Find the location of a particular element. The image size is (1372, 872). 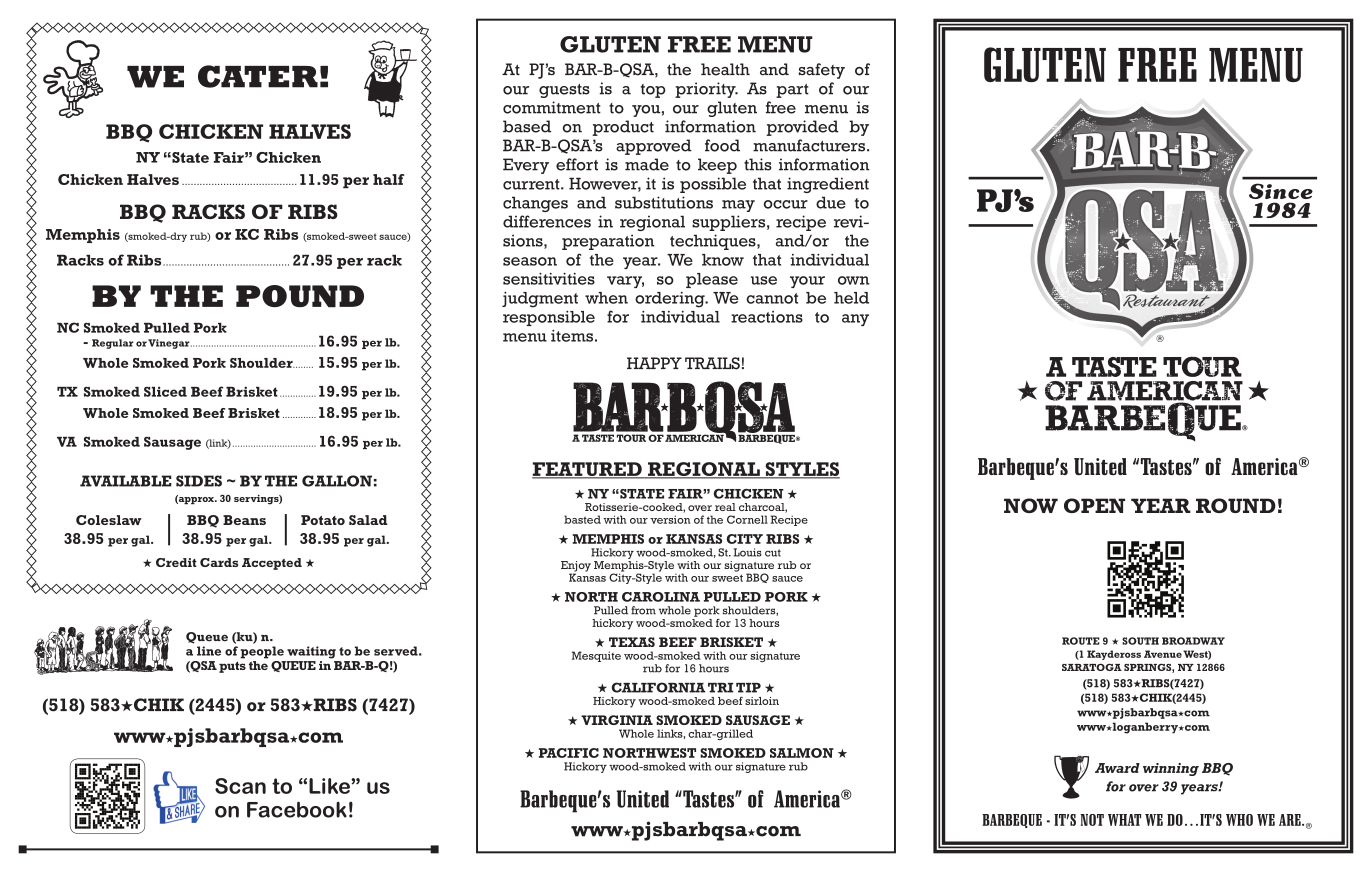

FEATURED is located at coordinates (588, 470).
